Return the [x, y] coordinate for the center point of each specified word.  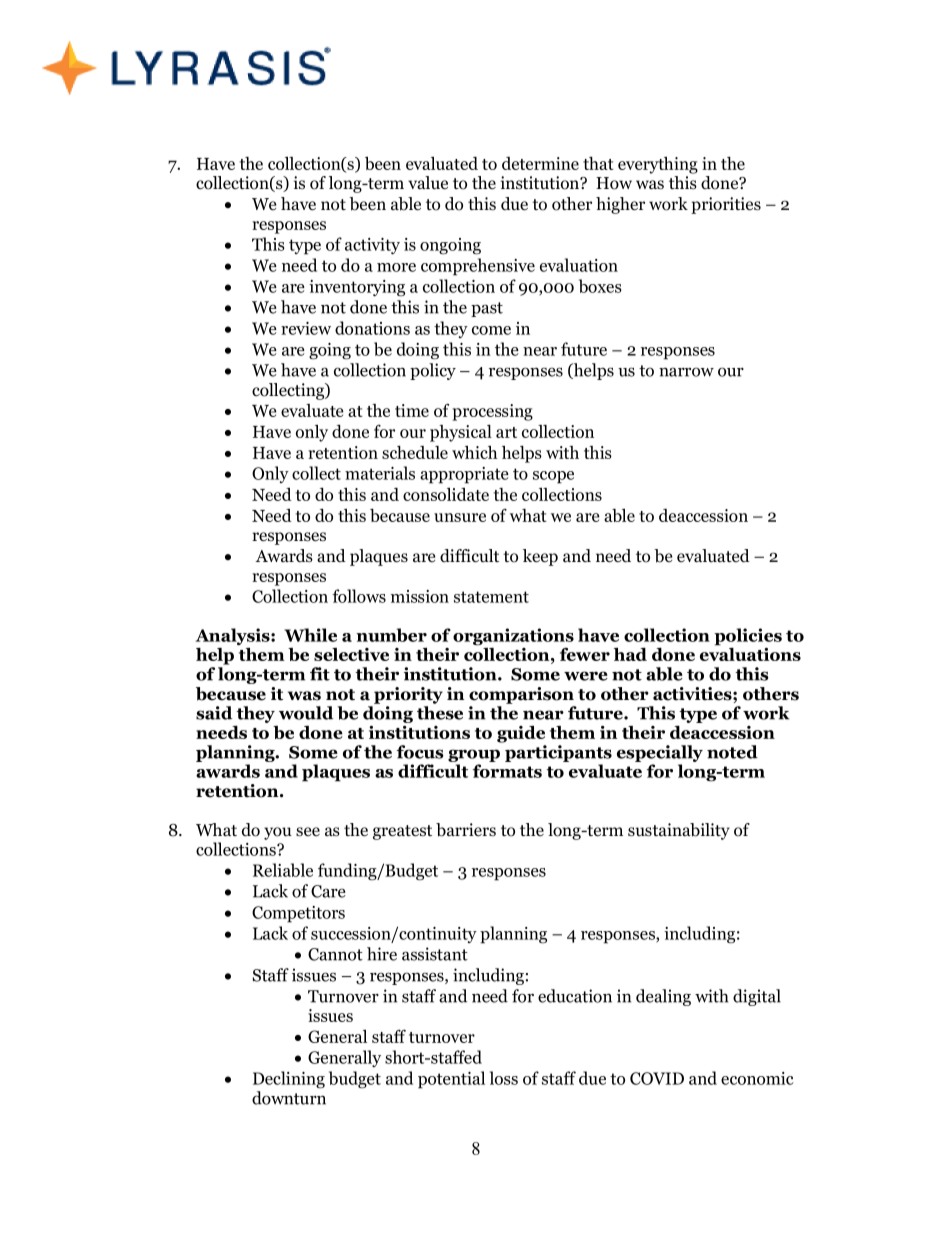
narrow [686, 372]
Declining [289, 1080]
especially [660, 753]
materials [380, 473]
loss [504, 1078]
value [428, 183]
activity [372, 246]
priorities [726, 205]
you [278, 833]
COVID [657, 1078]
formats [507, 771]
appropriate [464, 475]
